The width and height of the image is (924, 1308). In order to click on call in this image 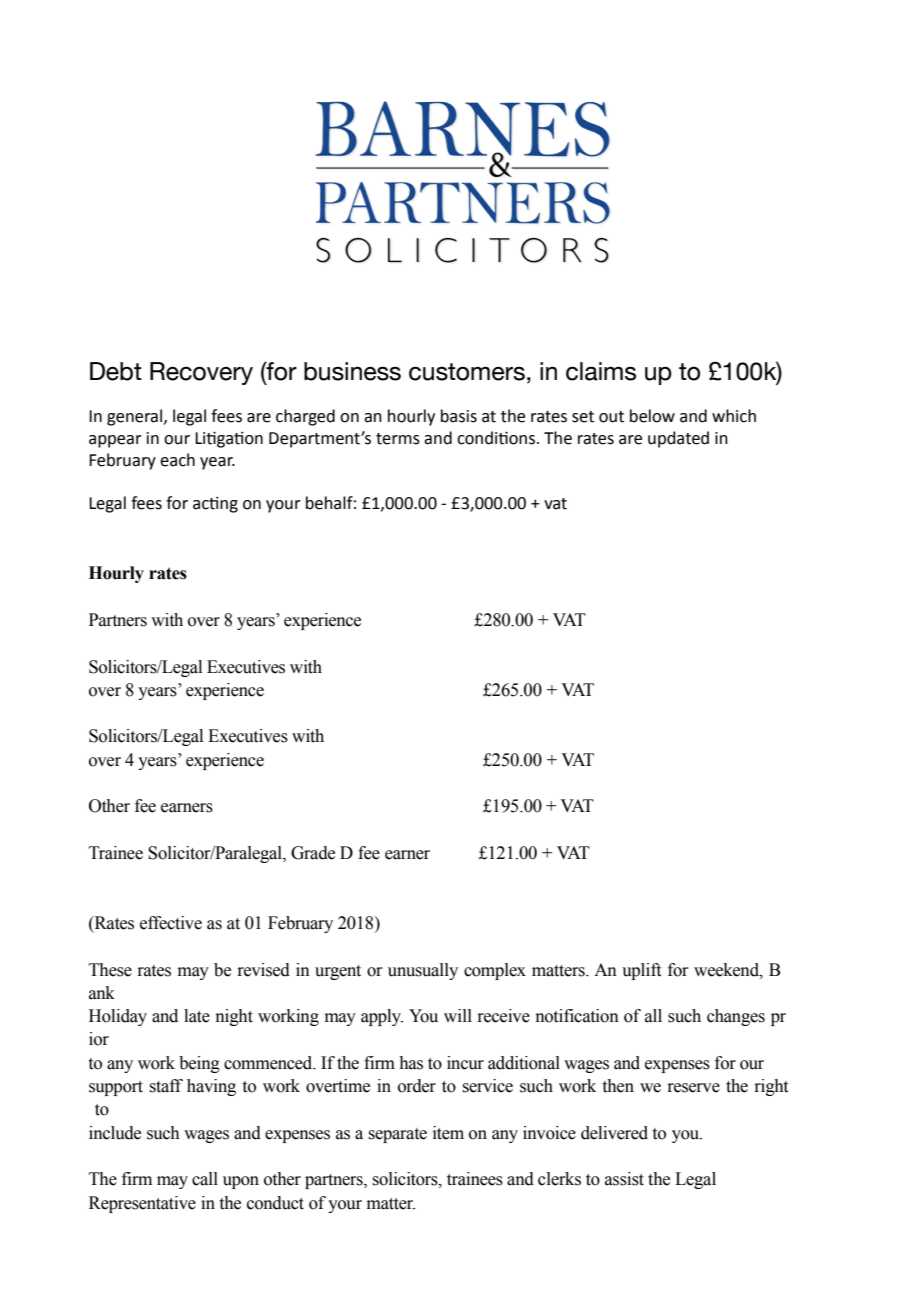, I will do `click(205, 1179)`.
